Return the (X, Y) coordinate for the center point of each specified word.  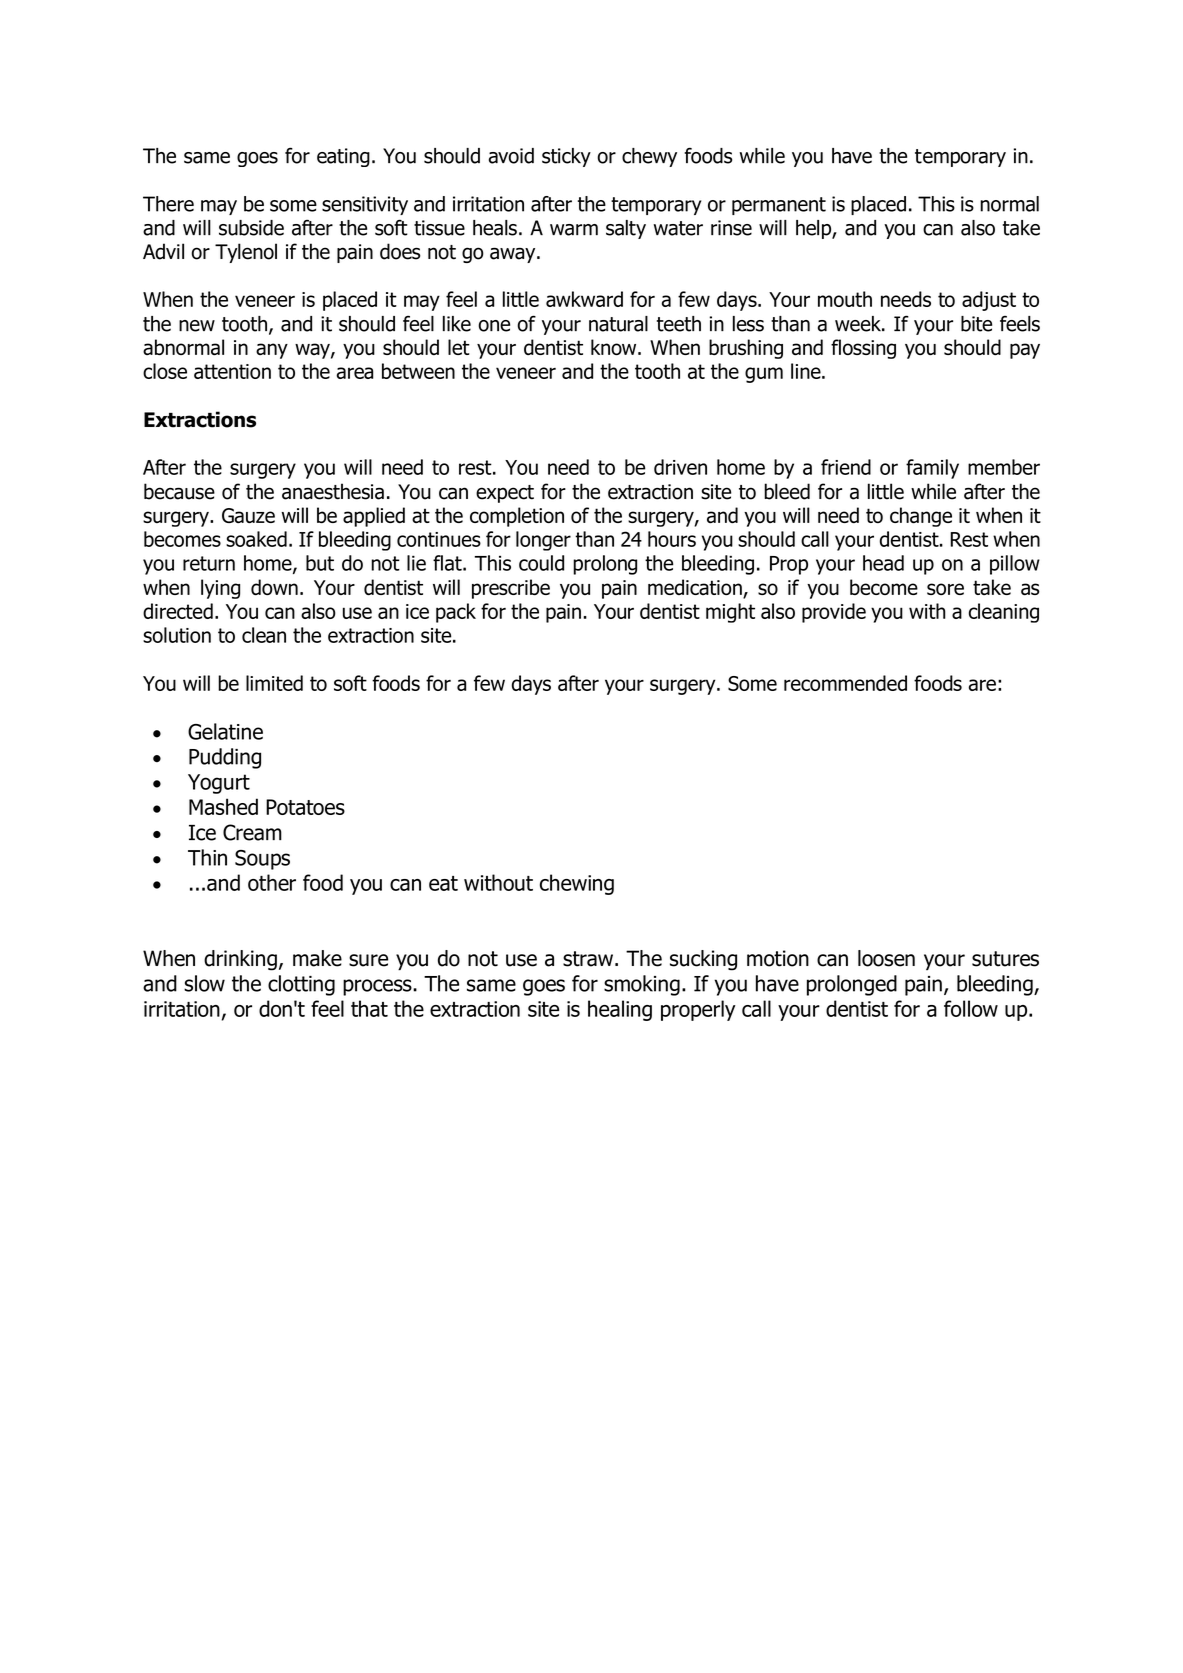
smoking (642, 985)
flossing (863, 349)
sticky (566, 157)
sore (945, 589)
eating (343, 157)
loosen (886, 958)
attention (232, 371)
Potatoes (305, 807)
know (615, 347)
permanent (779, 206)
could (541, 563)
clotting (301, 985)
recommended (845, 683)
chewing (577, 884)
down (274, 587)
